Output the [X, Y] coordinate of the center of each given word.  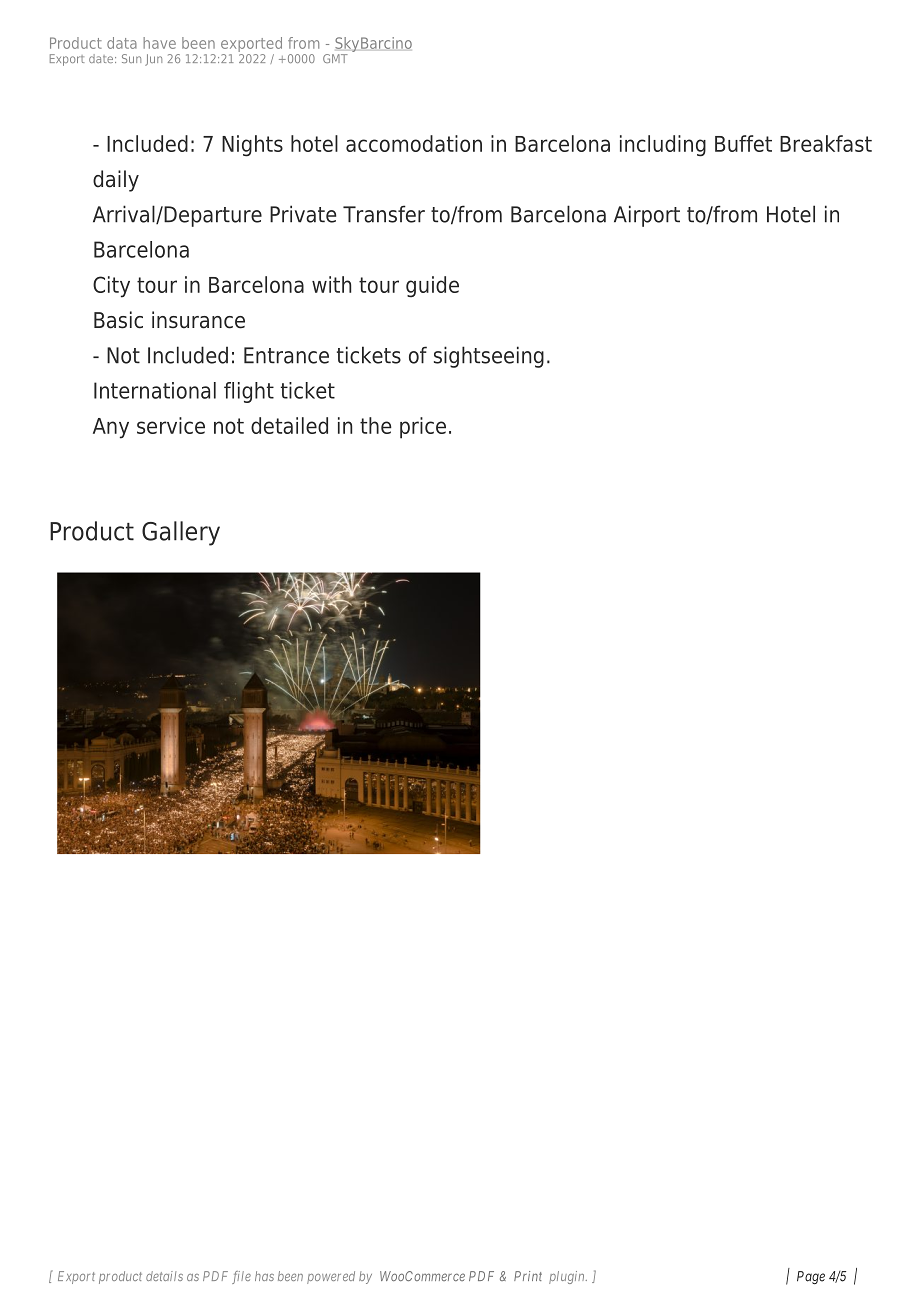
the [376, 425]
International [155, 390]
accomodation [414, 143]
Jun [153, 60]
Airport [647, 216]
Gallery [181, 533]
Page [811, 1277]
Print [528, 1276]
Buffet [743, 143]
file [241, 1277]
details [164, 1276]
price [423, 428]
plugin [568, 1277]
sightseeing [489, 357]
